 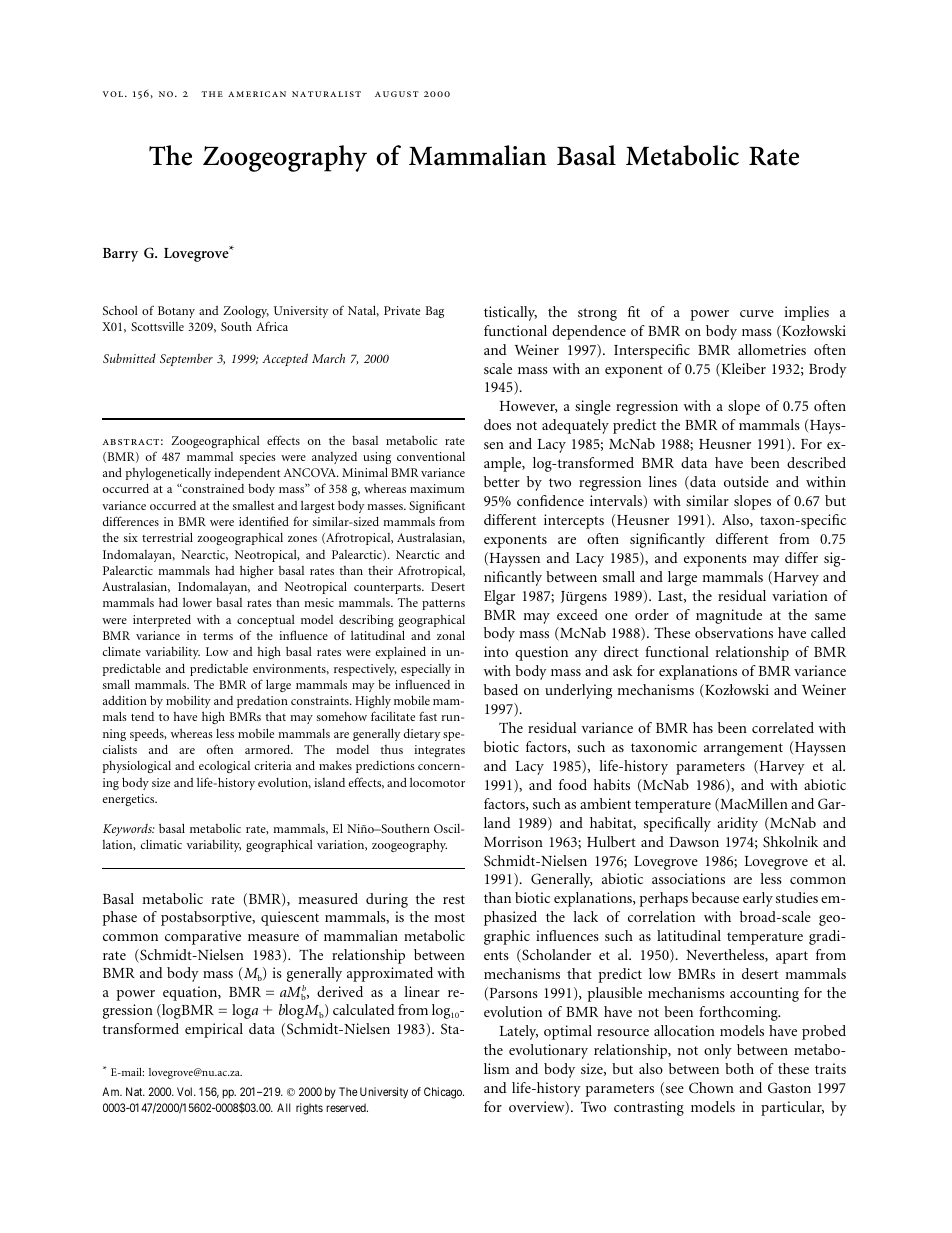 What do you see at coordinates (757, 313) in the page?
I see `curve` at bounding box center [757, 313].
